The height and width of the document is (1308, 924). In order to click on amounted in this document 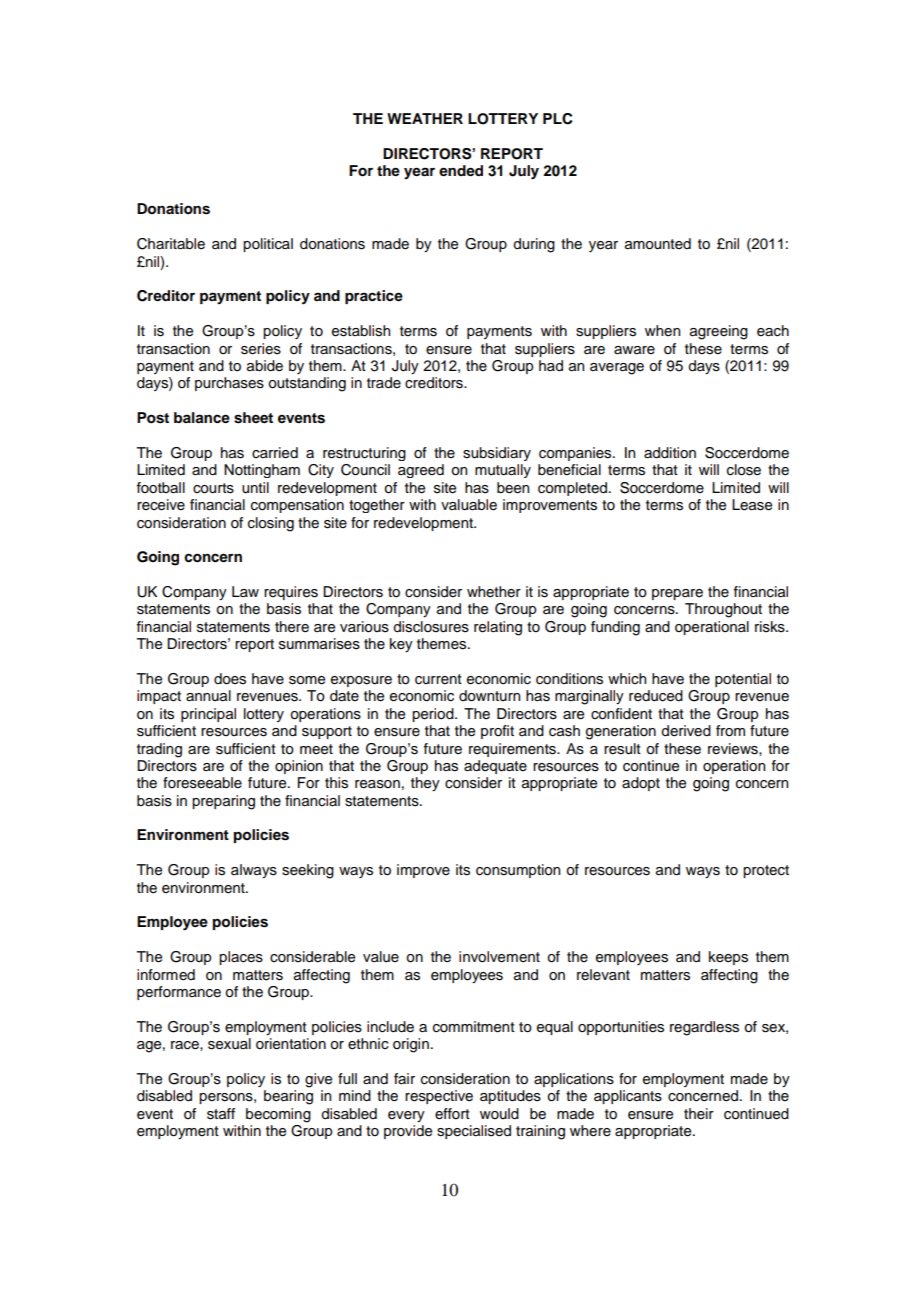, I will do `click(658, 244)`.
